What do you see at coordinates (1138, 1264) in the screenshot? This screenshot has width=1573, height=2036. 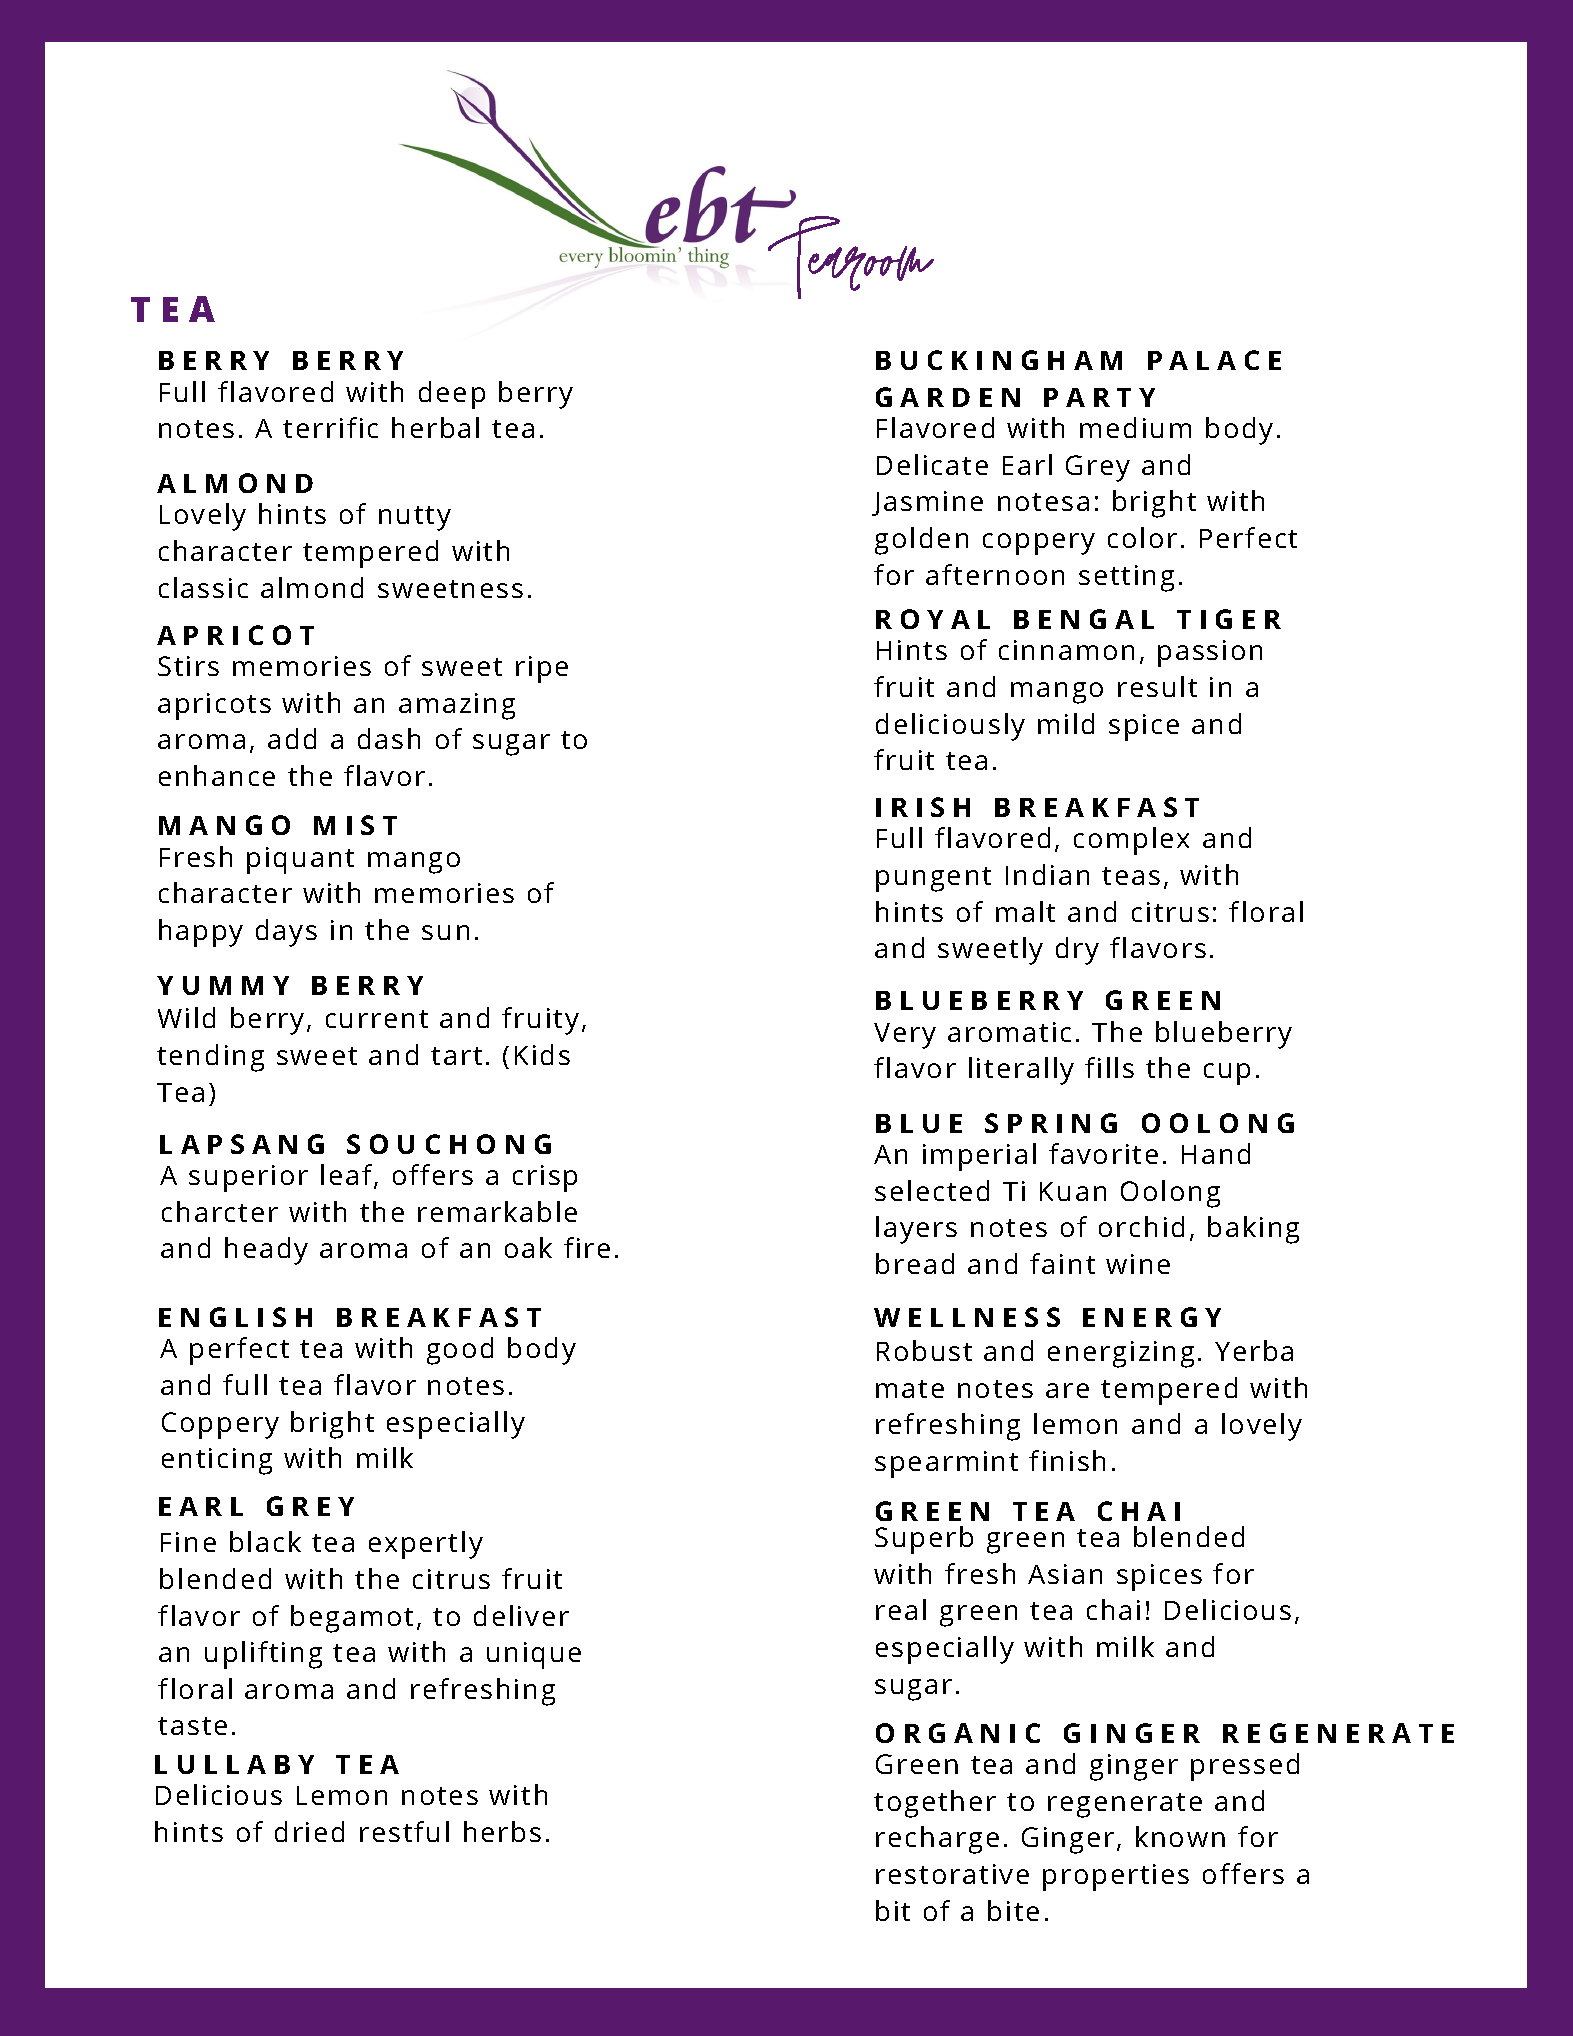 I see `wine` at bounding box center [1138, 1264].
